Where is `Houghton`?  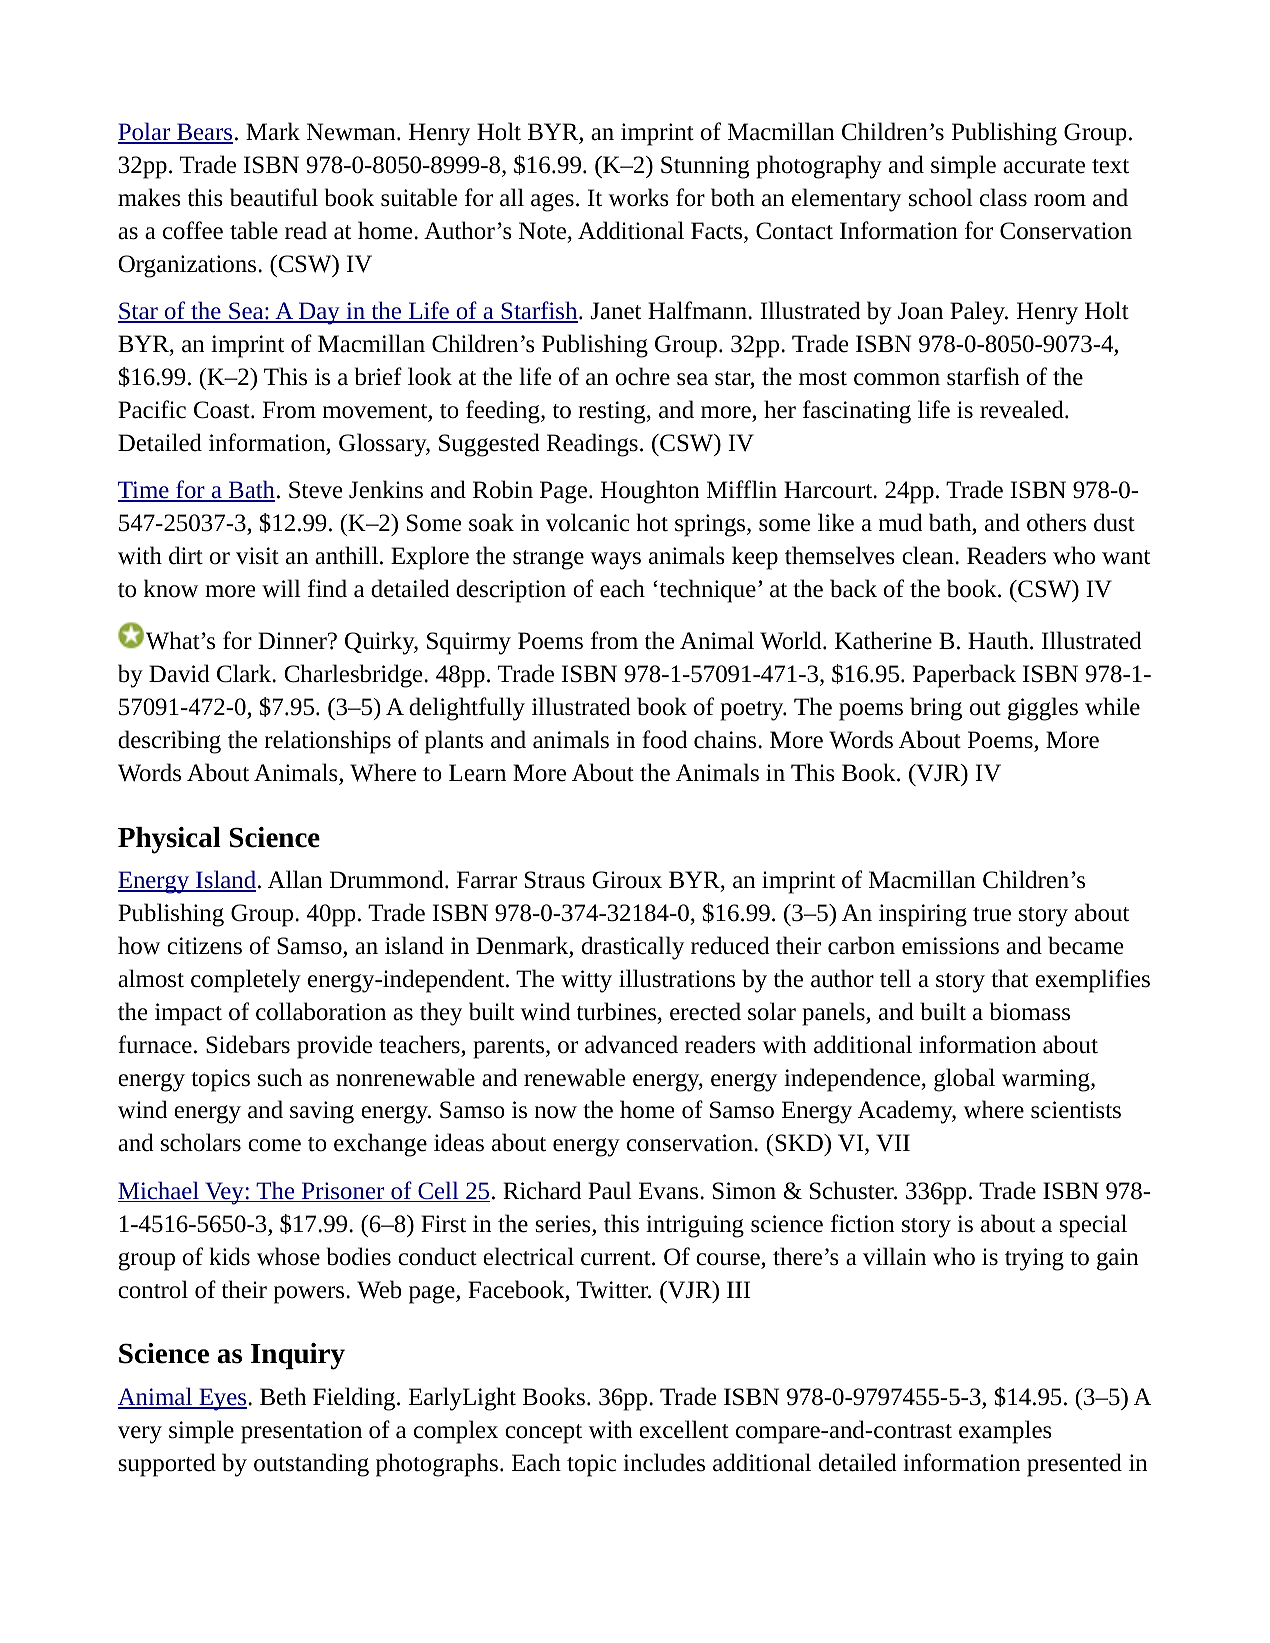
Houghton is located at coordinates (650, 492).
